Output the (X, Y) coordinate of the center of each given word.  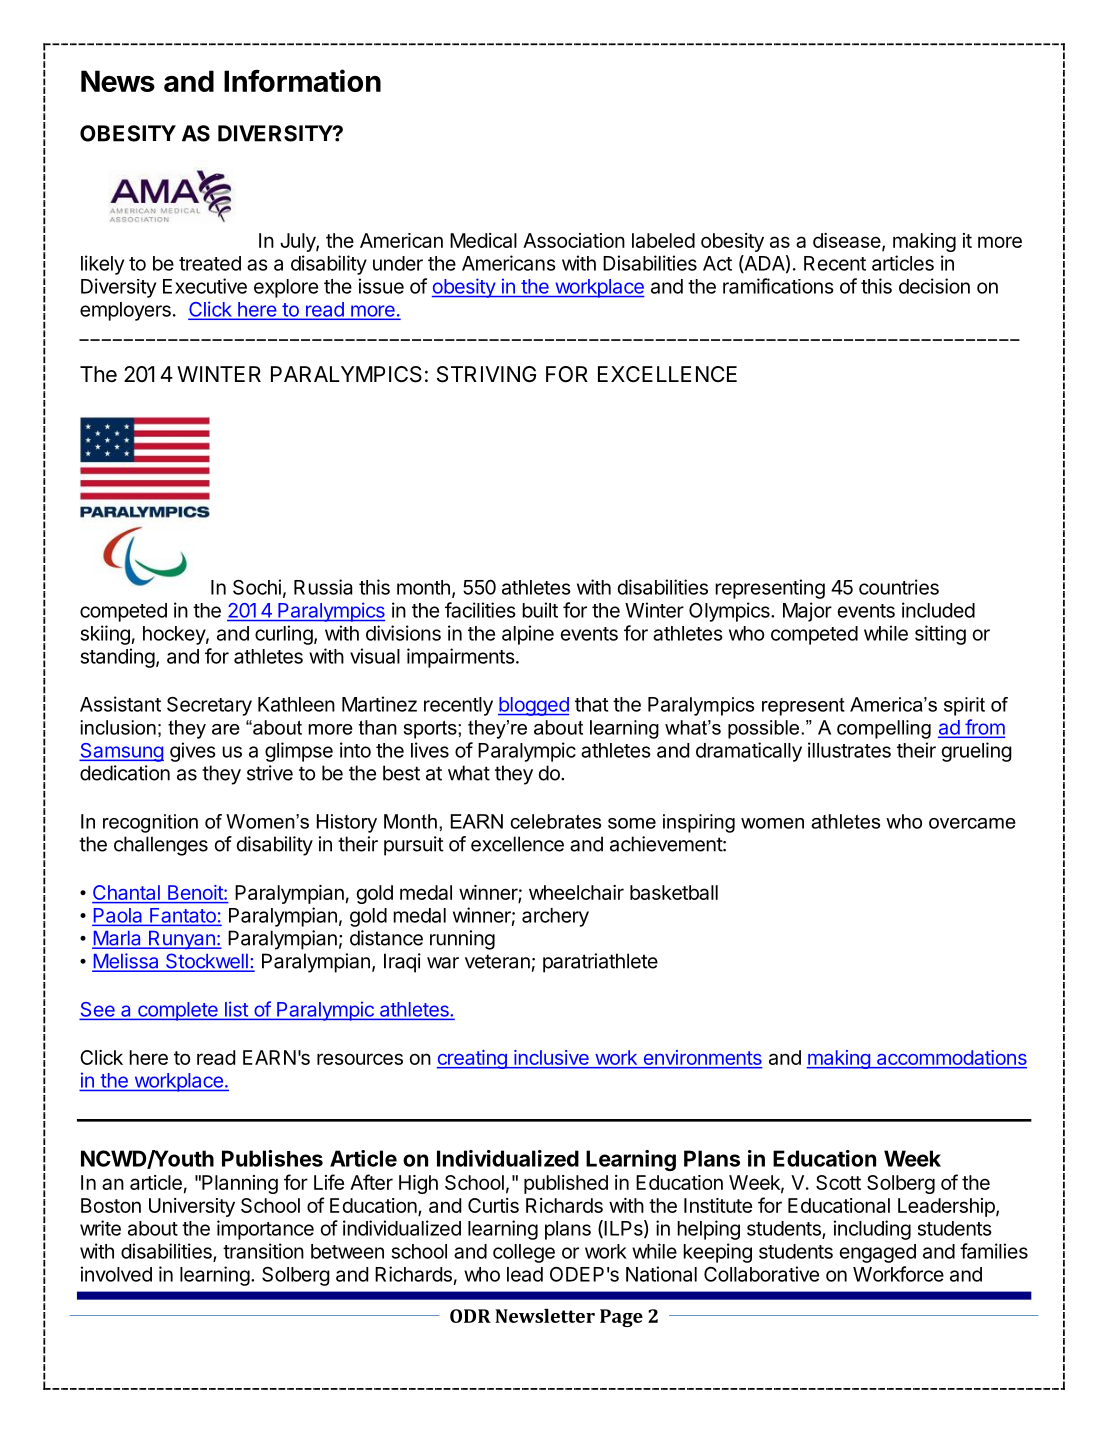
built (540, 610)
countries (899, 587)
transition (263, 1251)
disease (848, 242)
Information (302, 80)
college (524, 1253)
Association (574, 240)
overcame (972, 823)
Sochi (257, 587)
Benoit (196, 892)
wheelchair (576, 892)
